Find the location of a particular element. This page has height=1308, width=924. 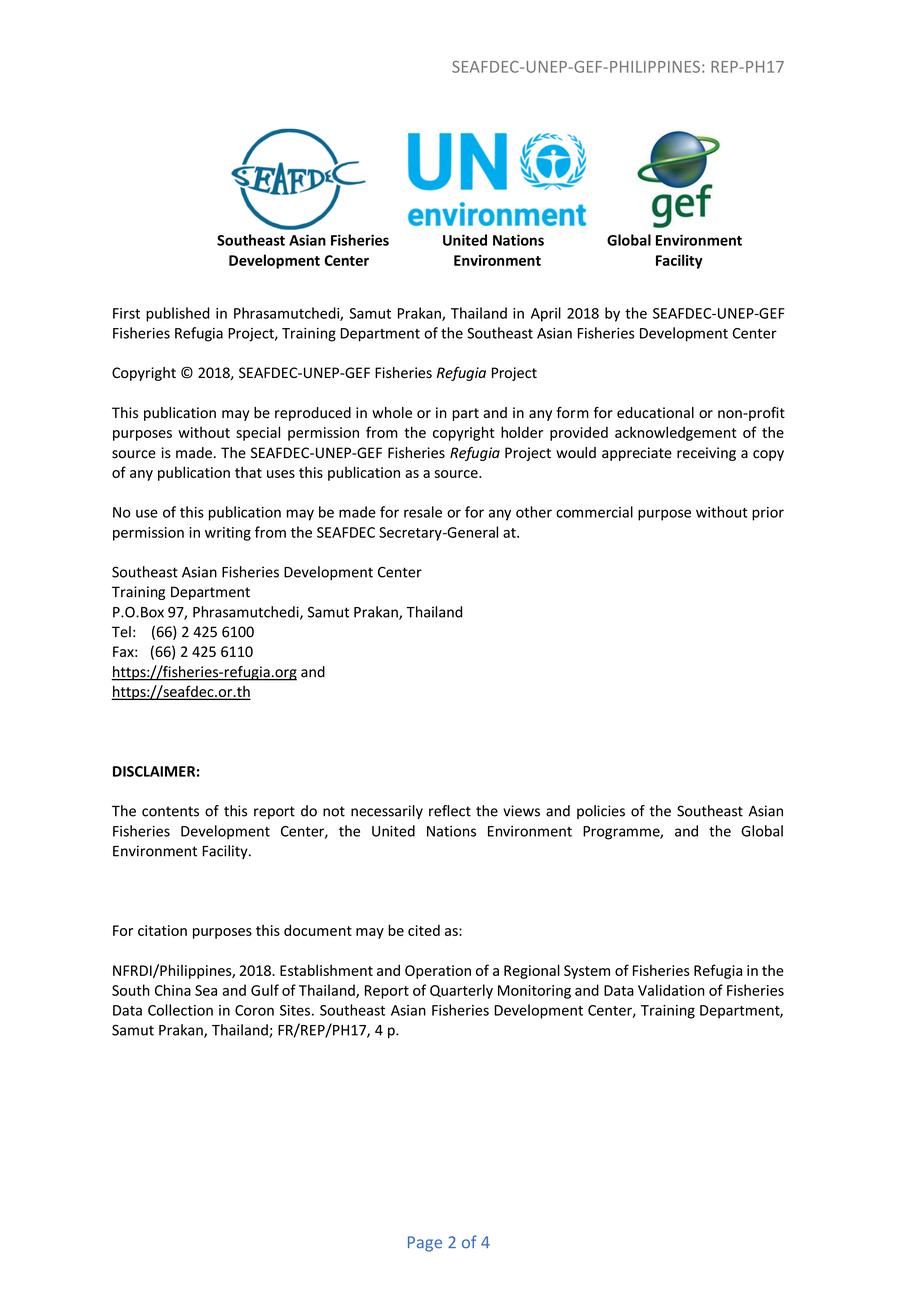

writing is located at coordinates (228, 534).
